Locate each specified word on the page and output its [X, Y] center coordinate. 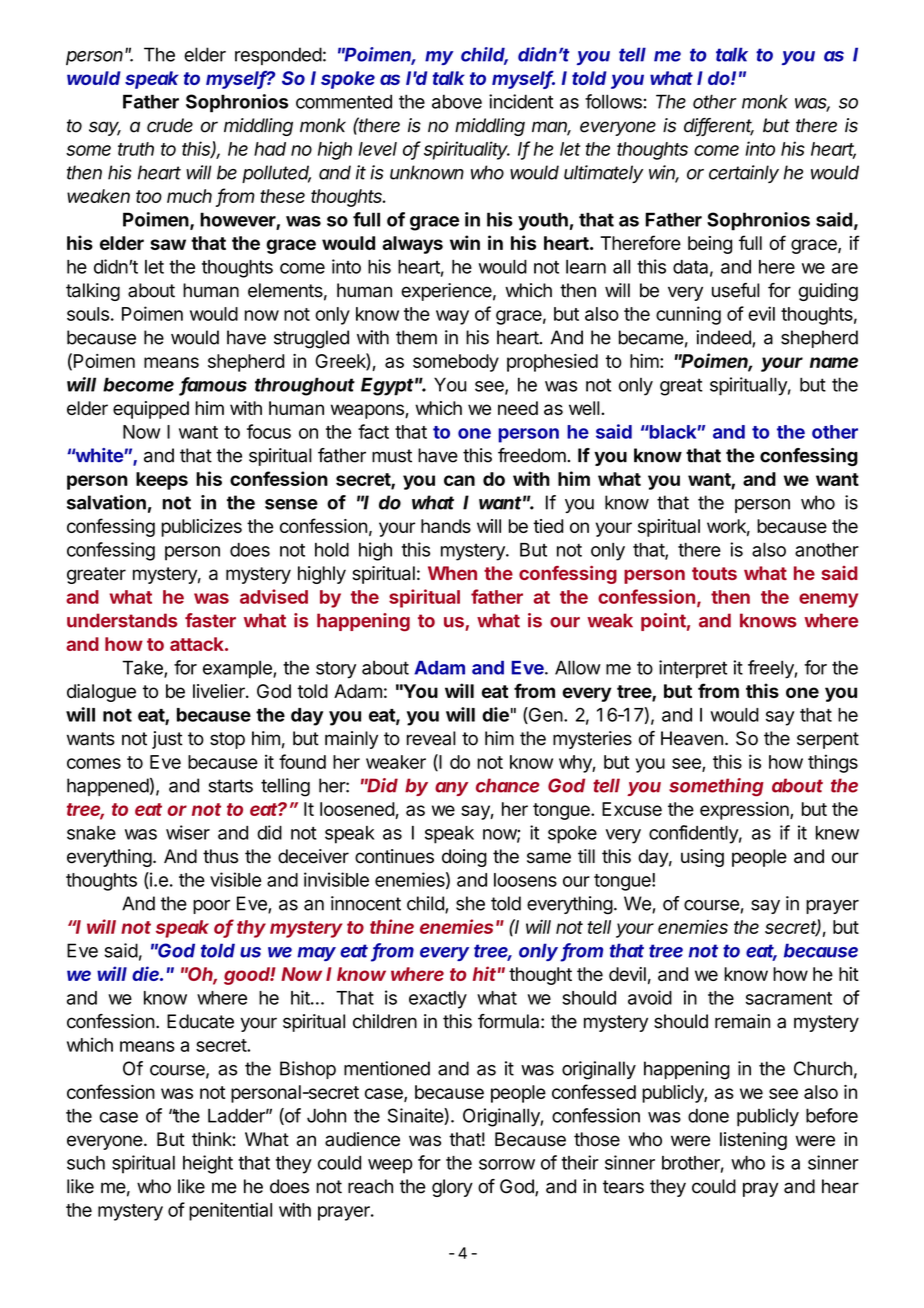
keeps [162, 481]
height [208, 1164]
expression [745, 811]
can [459, 480]
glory [452, 1188]
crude [170, 125]
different [719, 126]
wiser [188, 832]
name [834, 362]
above [457, 101]
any [451, 789]
